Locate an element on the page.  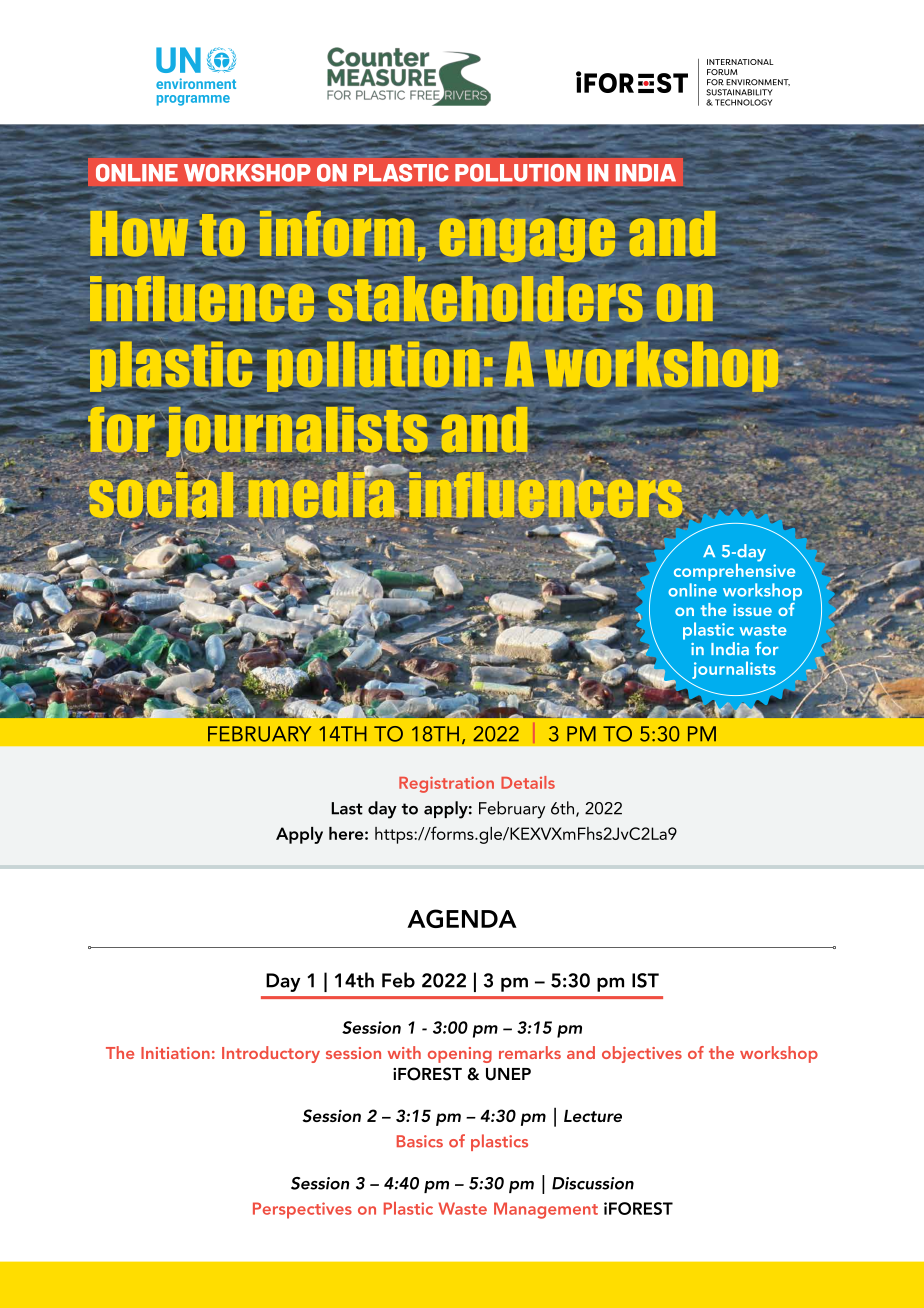
Perspectives is located at coordinates (302, 1210).
